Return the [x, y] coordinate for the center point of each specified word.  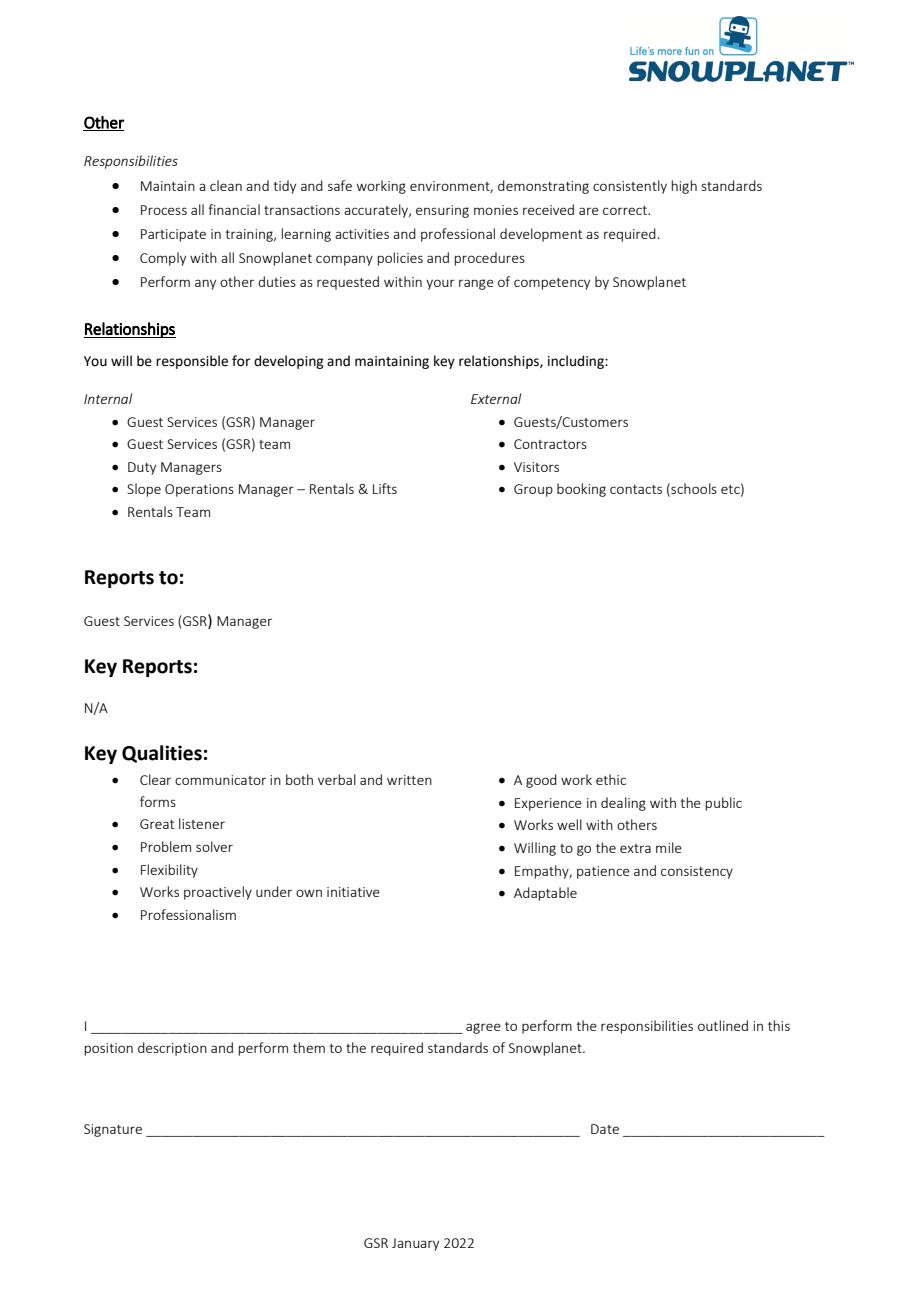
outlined [723, 1025]
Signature [113, 1130]
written [409, 780]
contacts [636, 489]
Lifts [385, 488]
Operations [199, 490]
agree [483, 1028]
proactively [218, 893]
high [684, 187]
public [723, 804]
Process [164, 210]
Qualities [162, 754]
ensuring [442, 211]
